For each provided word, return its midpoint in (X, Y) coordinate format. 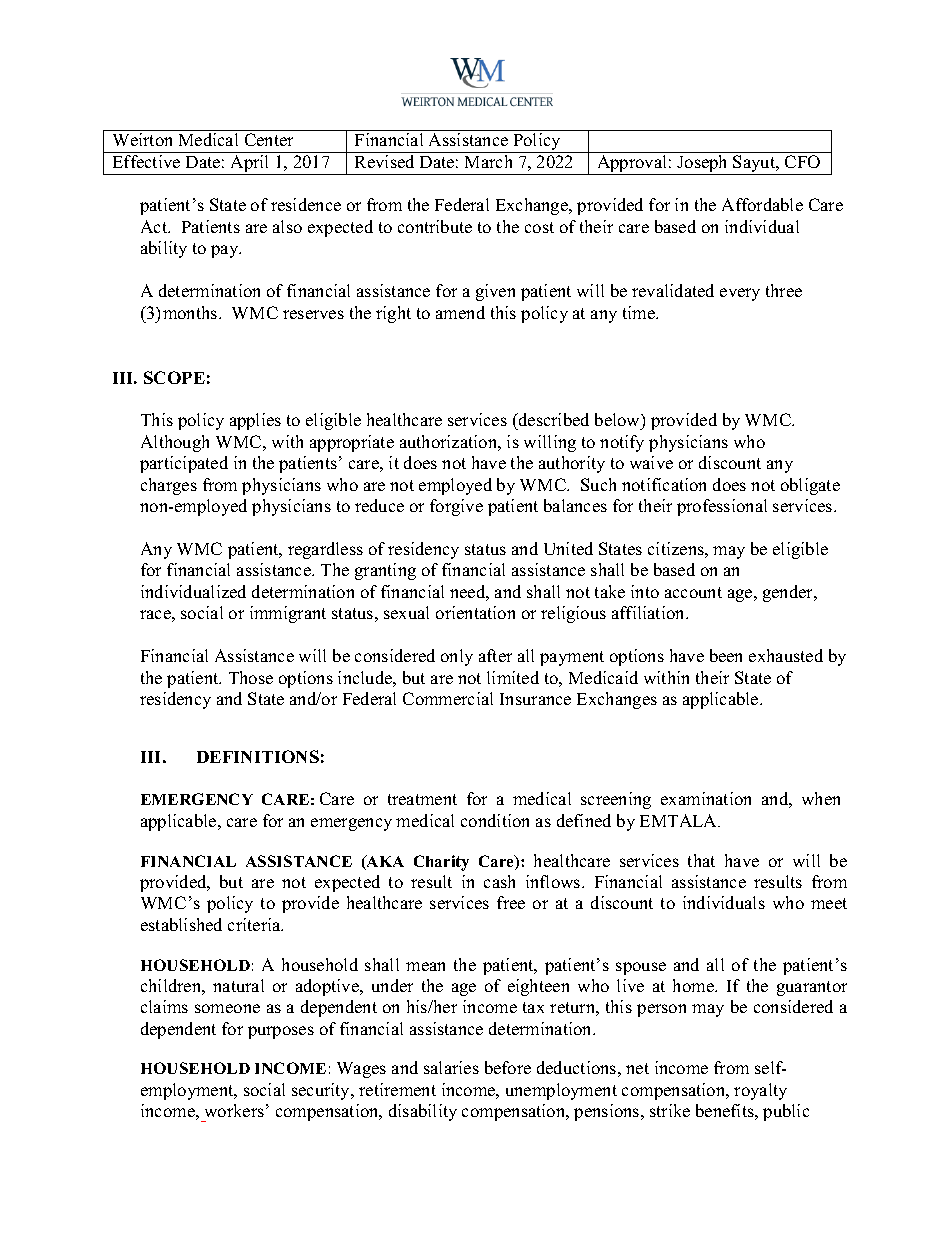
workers (234, 1110)
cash (499, 881)
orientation (475, 612)
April (250, 165)
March (488, 161)
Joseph (703, 165)
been (726, 655)
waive (651, 462)
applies (255, 421)
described (553, 419)
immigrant (288, 614)
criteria (255, 924)
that (701, 860)
